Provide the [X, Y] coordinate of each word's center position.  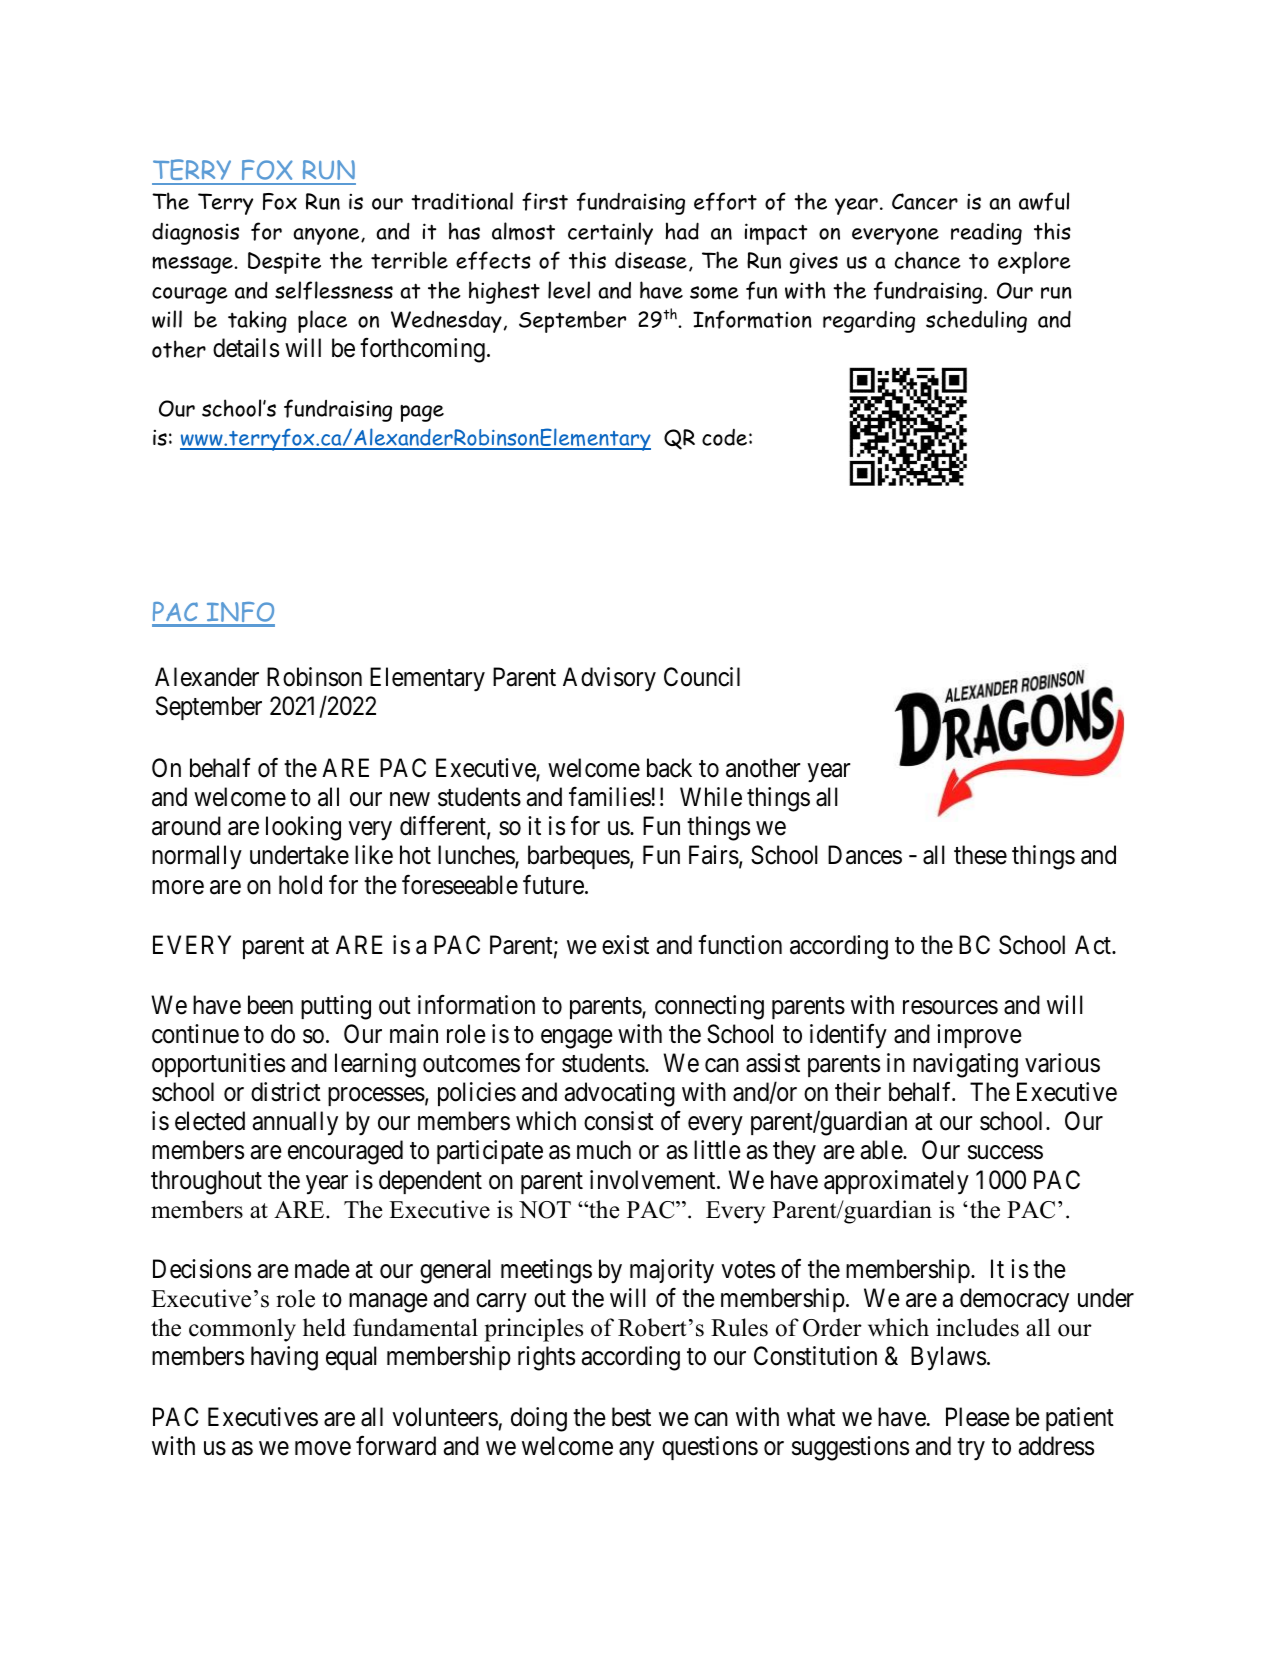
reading [986, 233]
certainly [610, 233]
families [610, 797]
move [323, 1448]
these [980, 855]
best [631, 1417]
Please [978, 1417]
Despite [284, 263]
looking [303, 828]
